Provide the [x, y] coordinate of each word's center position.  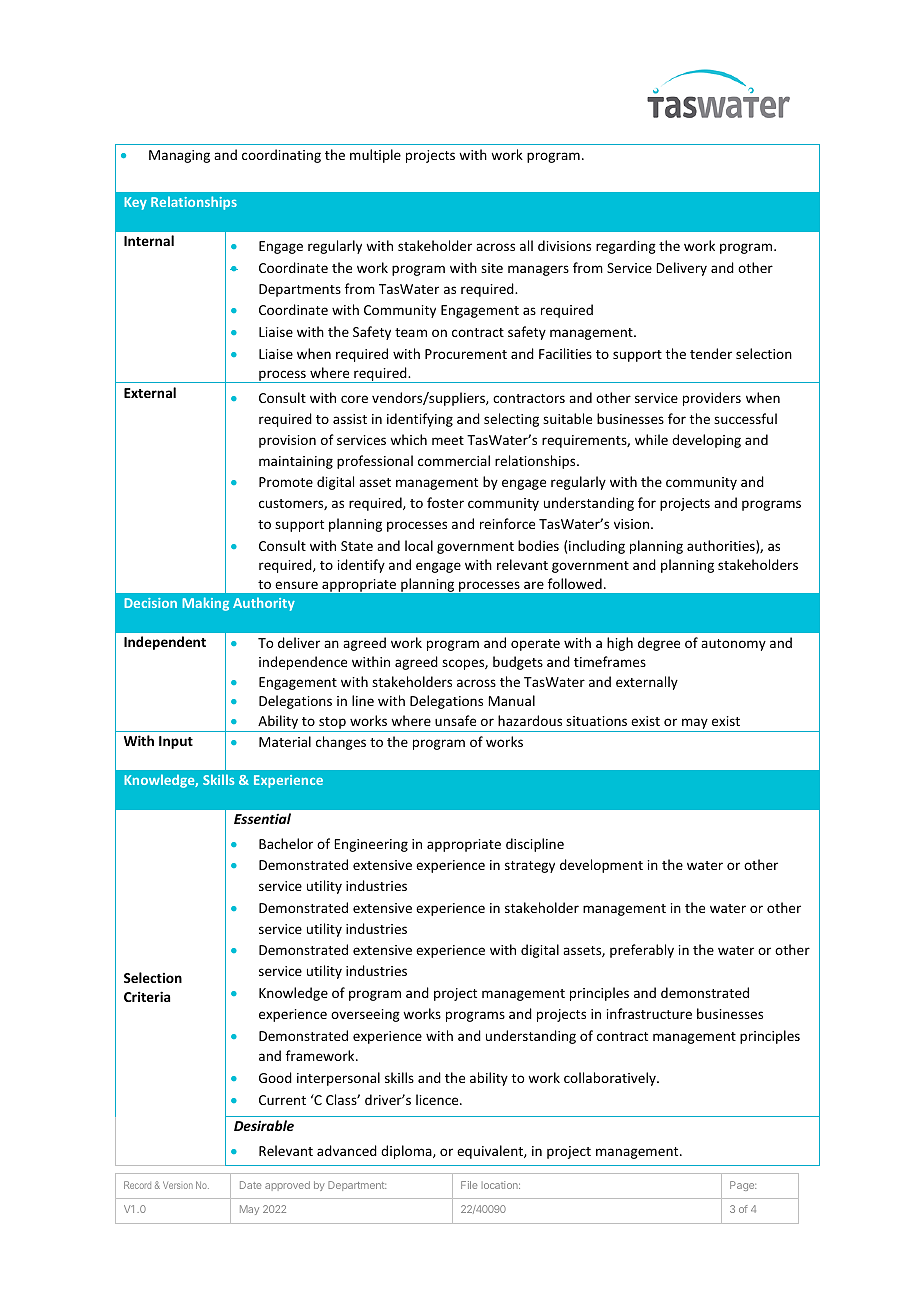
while [651, 439]
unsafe [455, 720]
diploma [407, 1152]
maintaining [296, 462]
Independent [165, 643]
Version [178, 1185]
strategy [530, 867]
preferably [642, 951]
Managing [179, 156]
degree [659, 644]
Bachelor [286, 843]
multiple [375, 156]
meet [448, 440]
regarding [626, 247]
